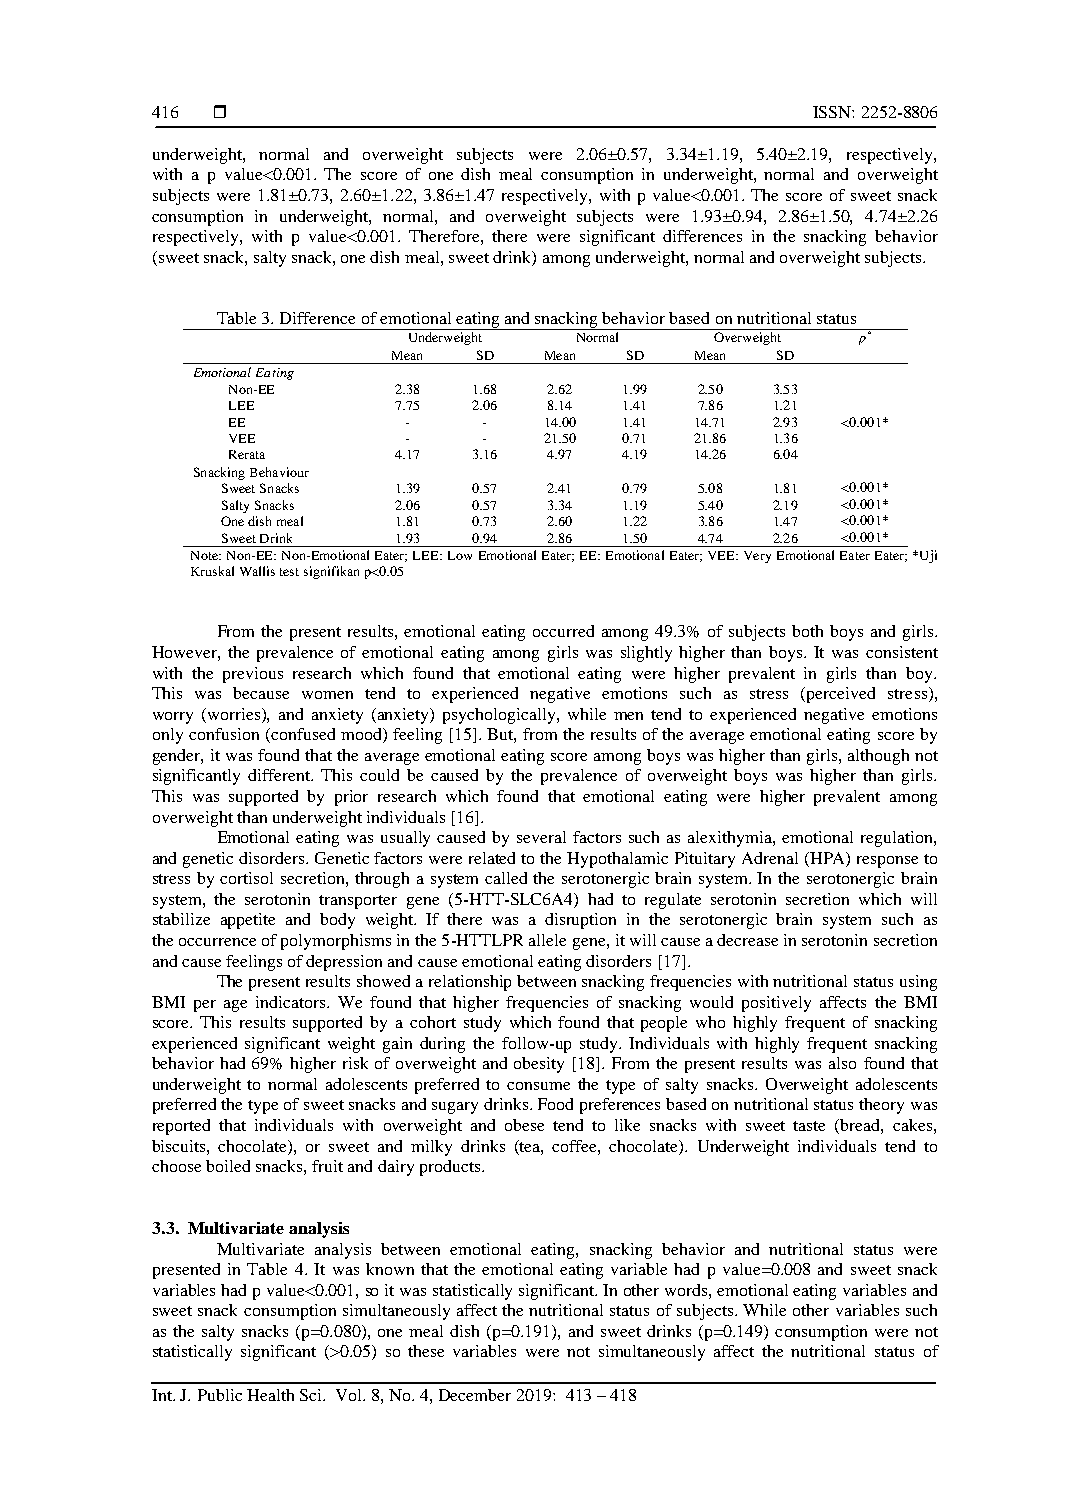  What do you see at coordinates (839, 695) in the image?
I see `perceived` at bounding box center [839, 695].
